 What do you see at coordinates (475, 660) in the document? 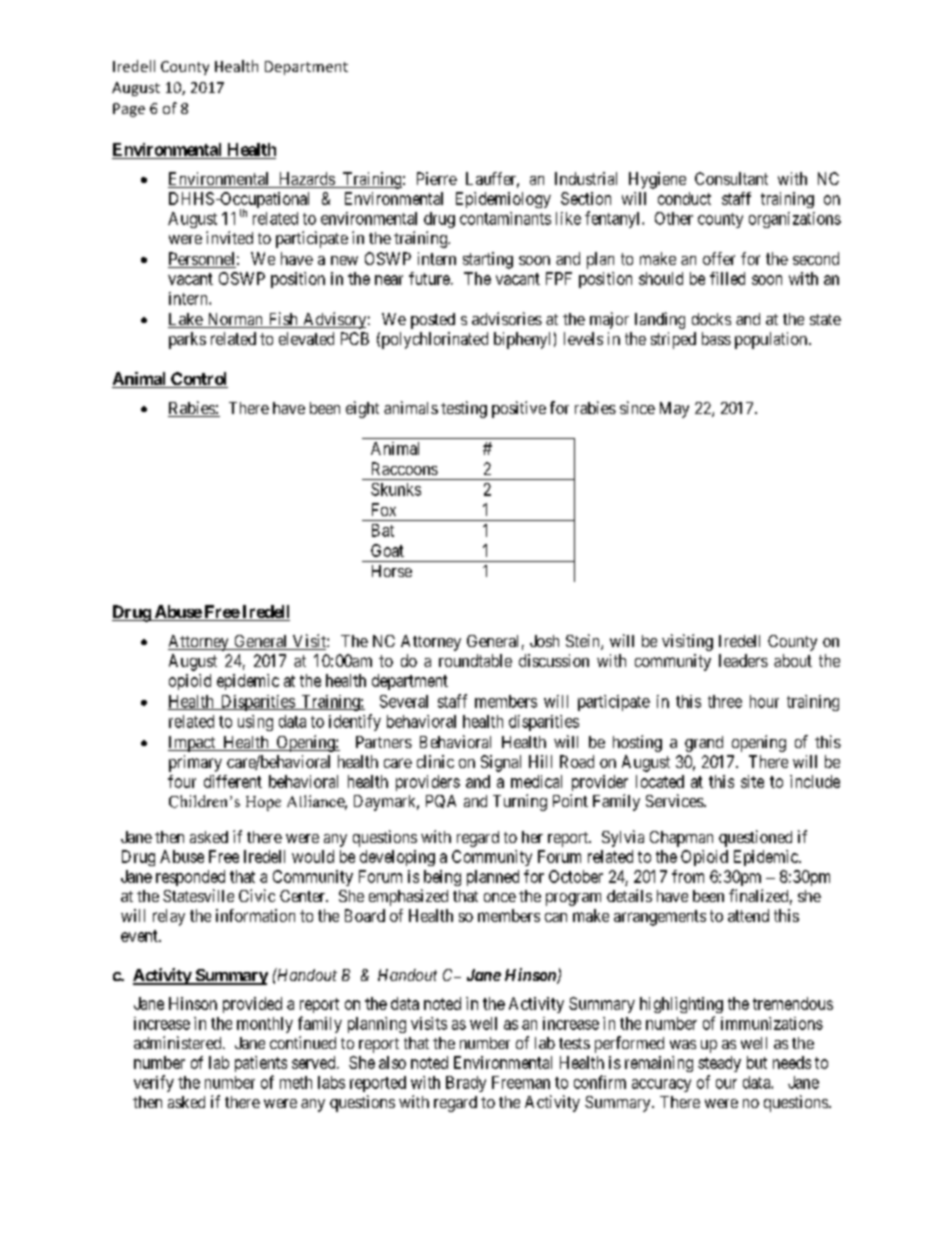
I see `roundtable` at bounding box center [475, 660].
